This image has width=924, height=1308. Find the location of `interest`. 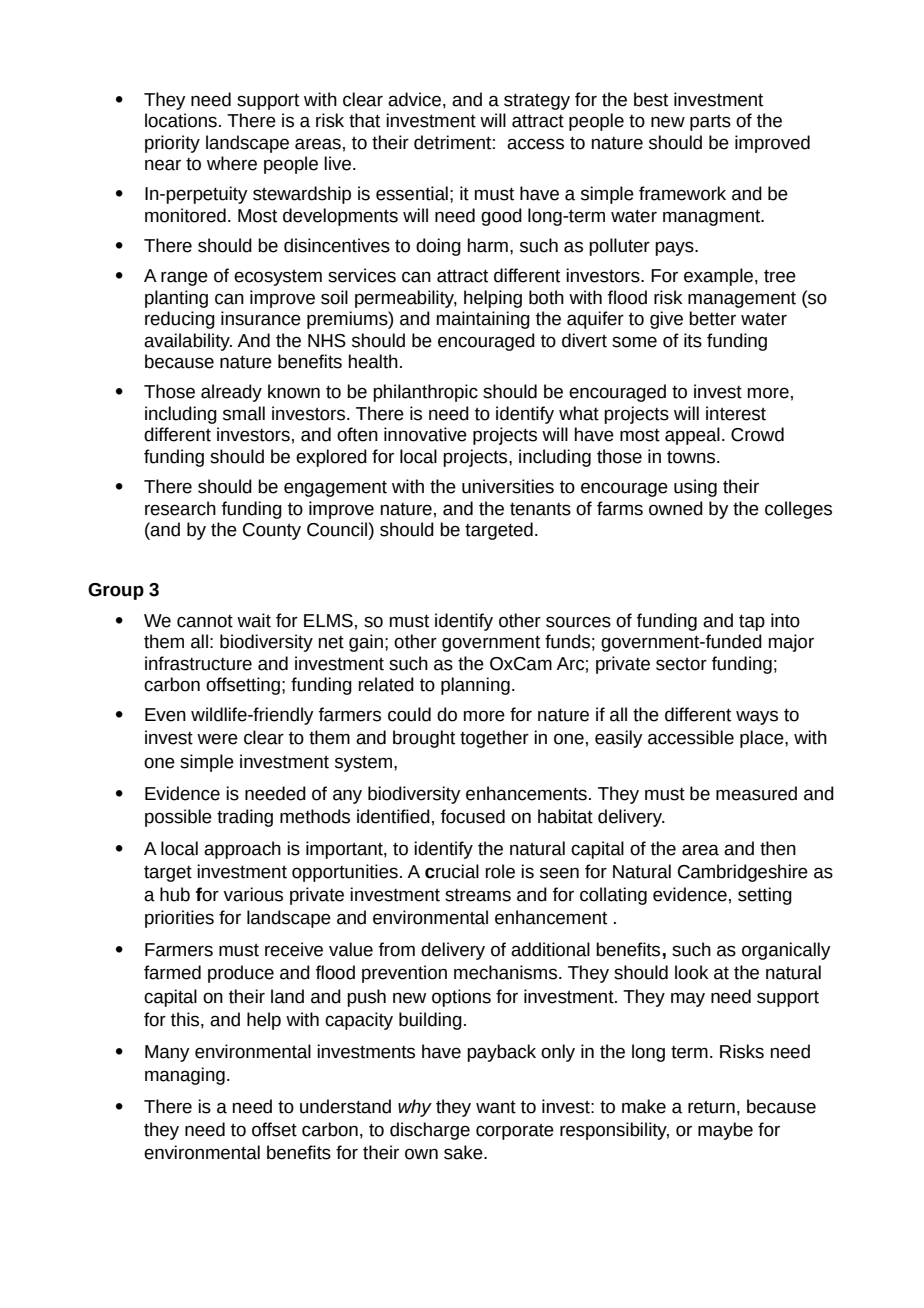

interest is located at coordinates (736, 413).
